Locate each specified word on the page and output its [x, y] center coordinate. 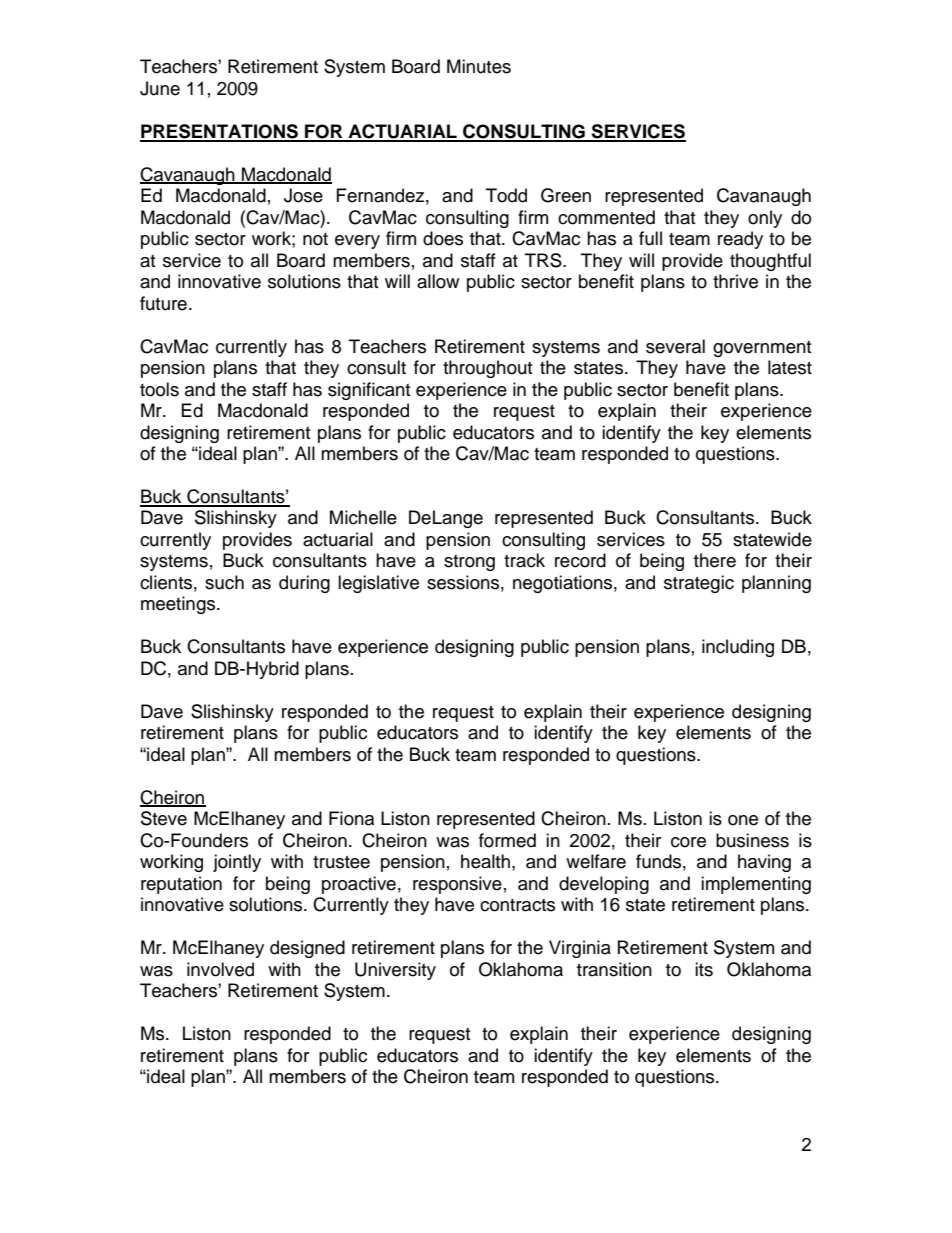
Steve [164, 818]
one [743, 820]
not [315, 239]
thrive [735, 281]
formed [507, 840]
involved [220, 969]
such [224, 582]
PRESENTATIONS [220, 132]
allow [438, 281]
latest [790, 367]
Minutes [479, 66]
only [765, 219]
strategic [699, 584]
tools [159, 389]
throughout [487, 369]
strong [469, 563]
